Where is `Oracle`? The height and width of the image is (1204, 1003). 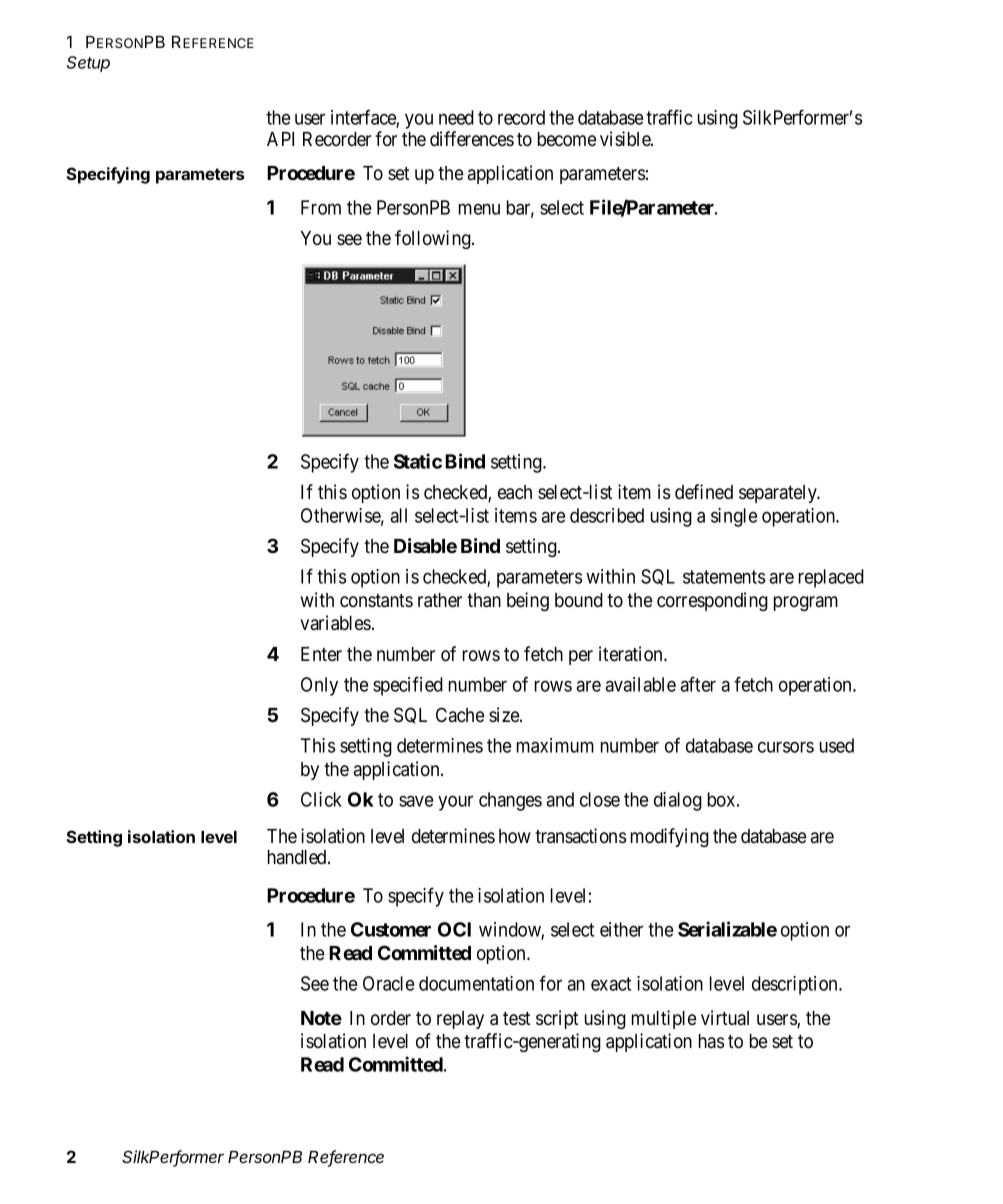
Oracle is located at coordinates (388, 983).
